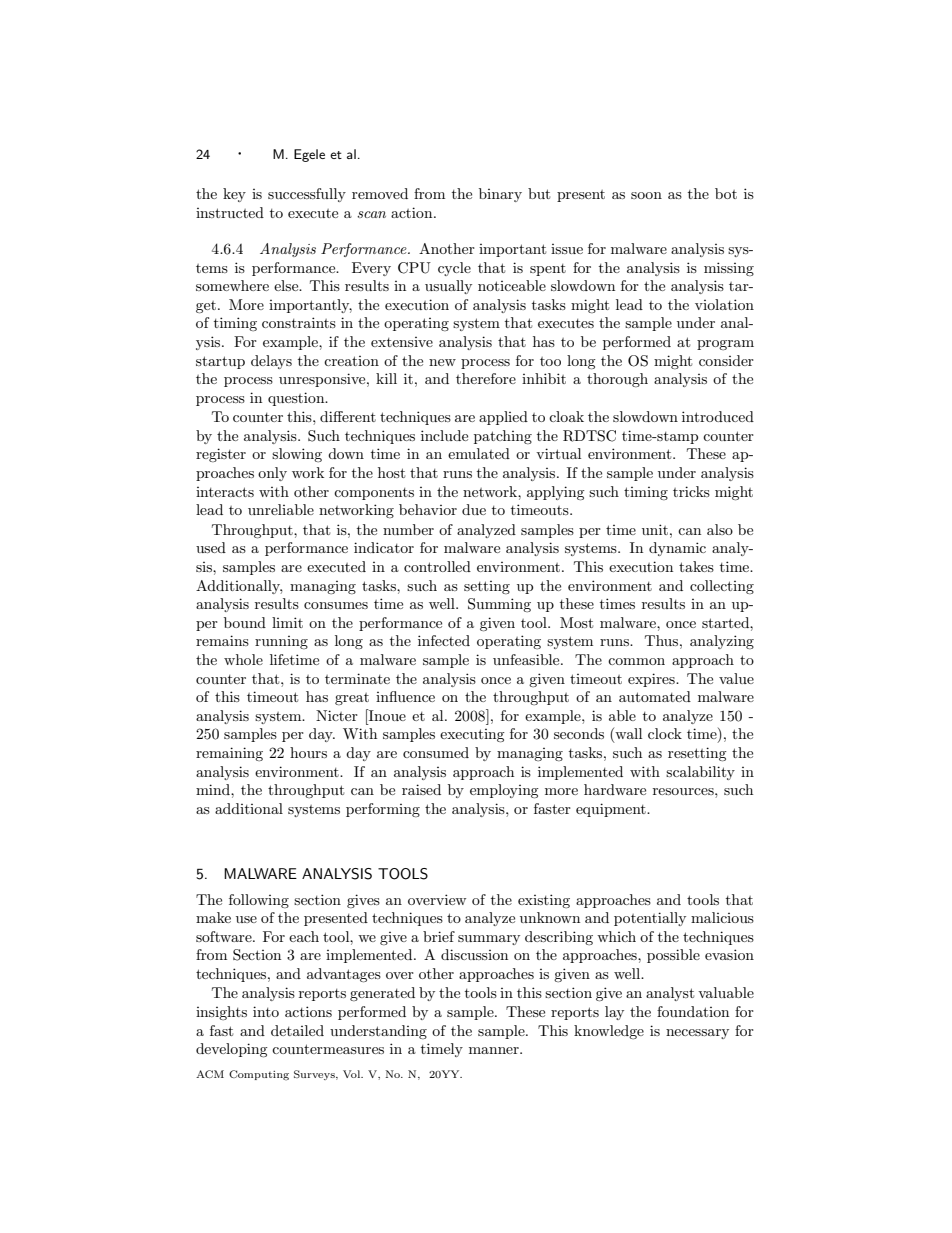 This document has height=1233, width=952. Describe the element at coordinates (474, 509) in the document. I see `due` at that location.
